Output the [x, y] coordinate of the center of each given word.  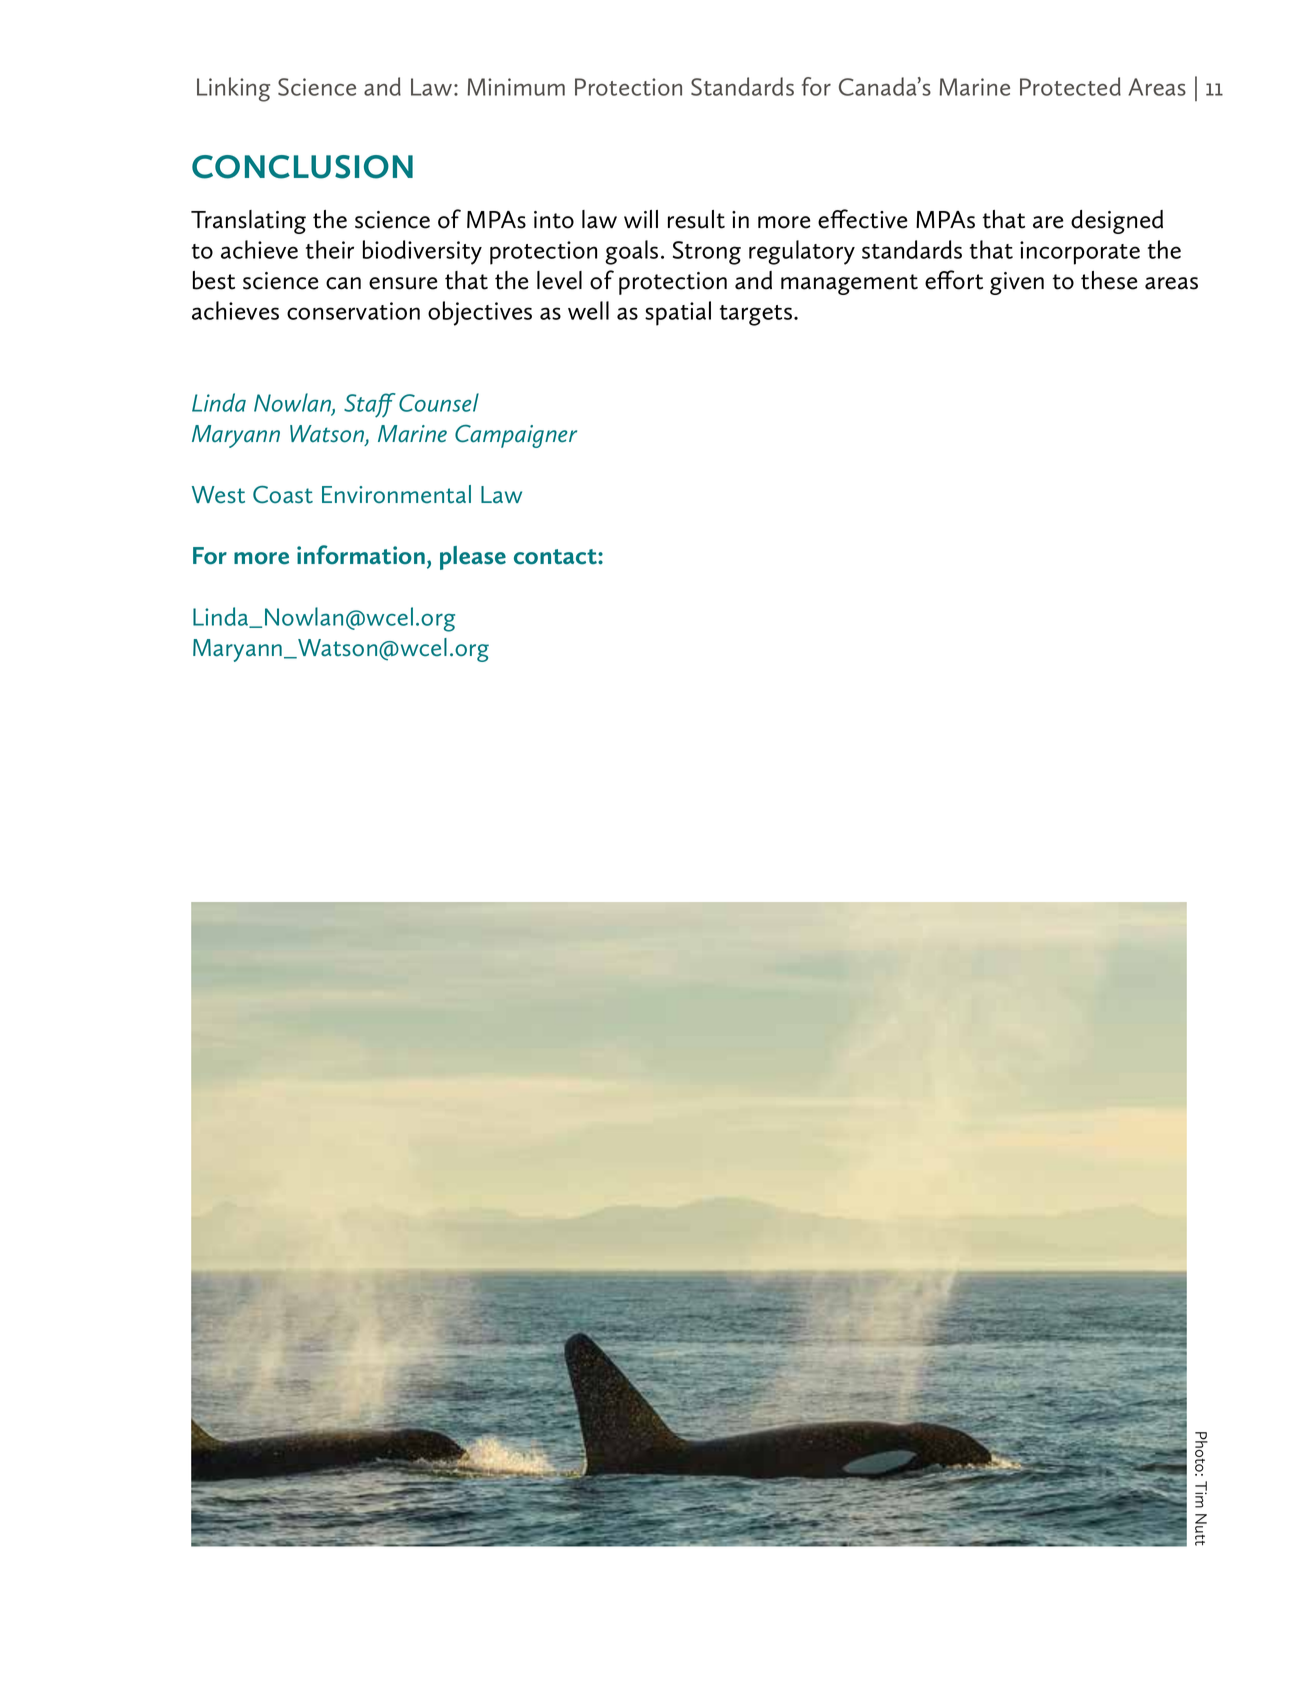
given [1017, 283]
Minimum [516, 87]
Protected [1070, 86]
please [473, 558]
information [361, 555]
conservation [353, 311]
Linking [233, 89]
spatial [678, 313]
